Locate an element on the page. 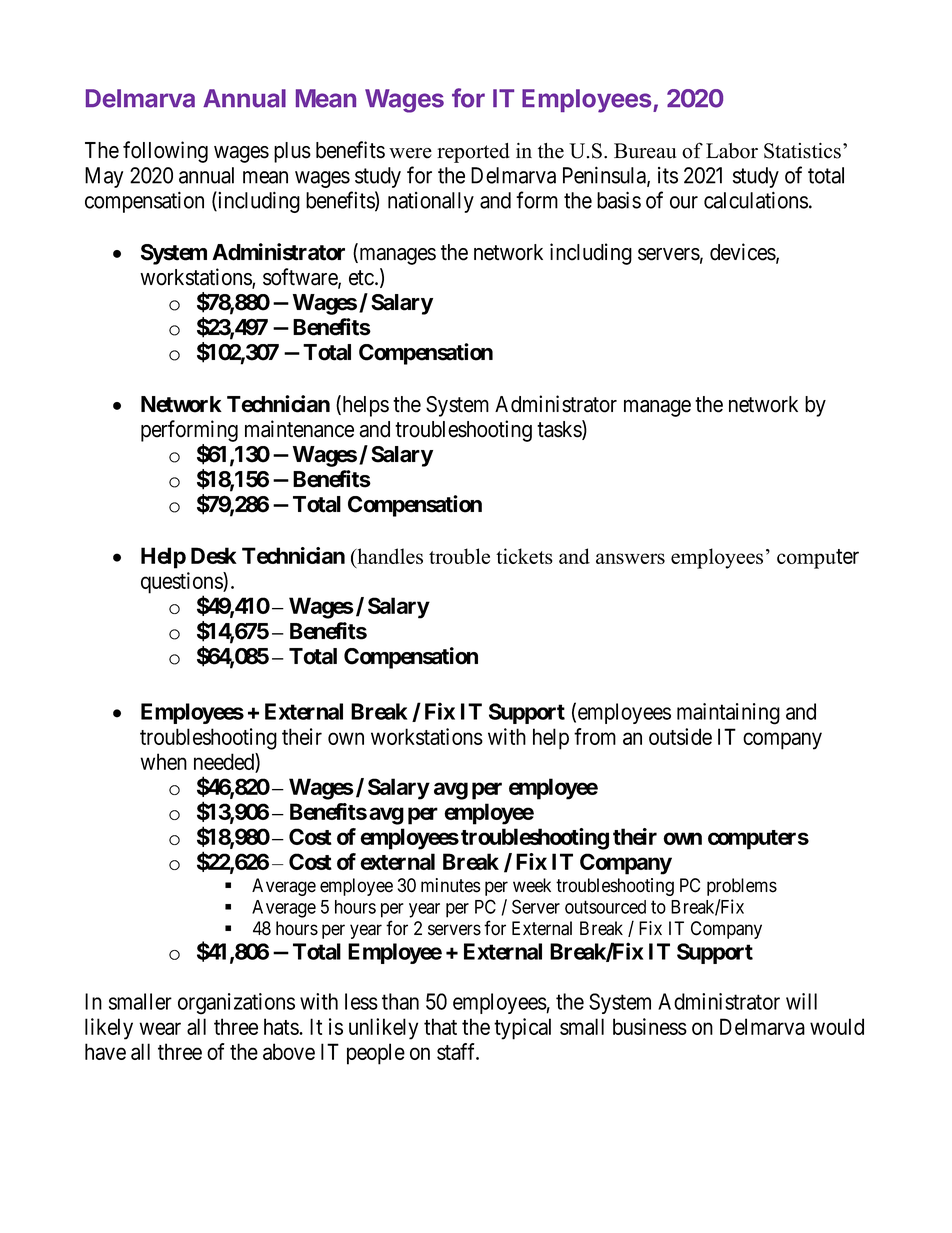  questions is located at coordinates (182, 584).
